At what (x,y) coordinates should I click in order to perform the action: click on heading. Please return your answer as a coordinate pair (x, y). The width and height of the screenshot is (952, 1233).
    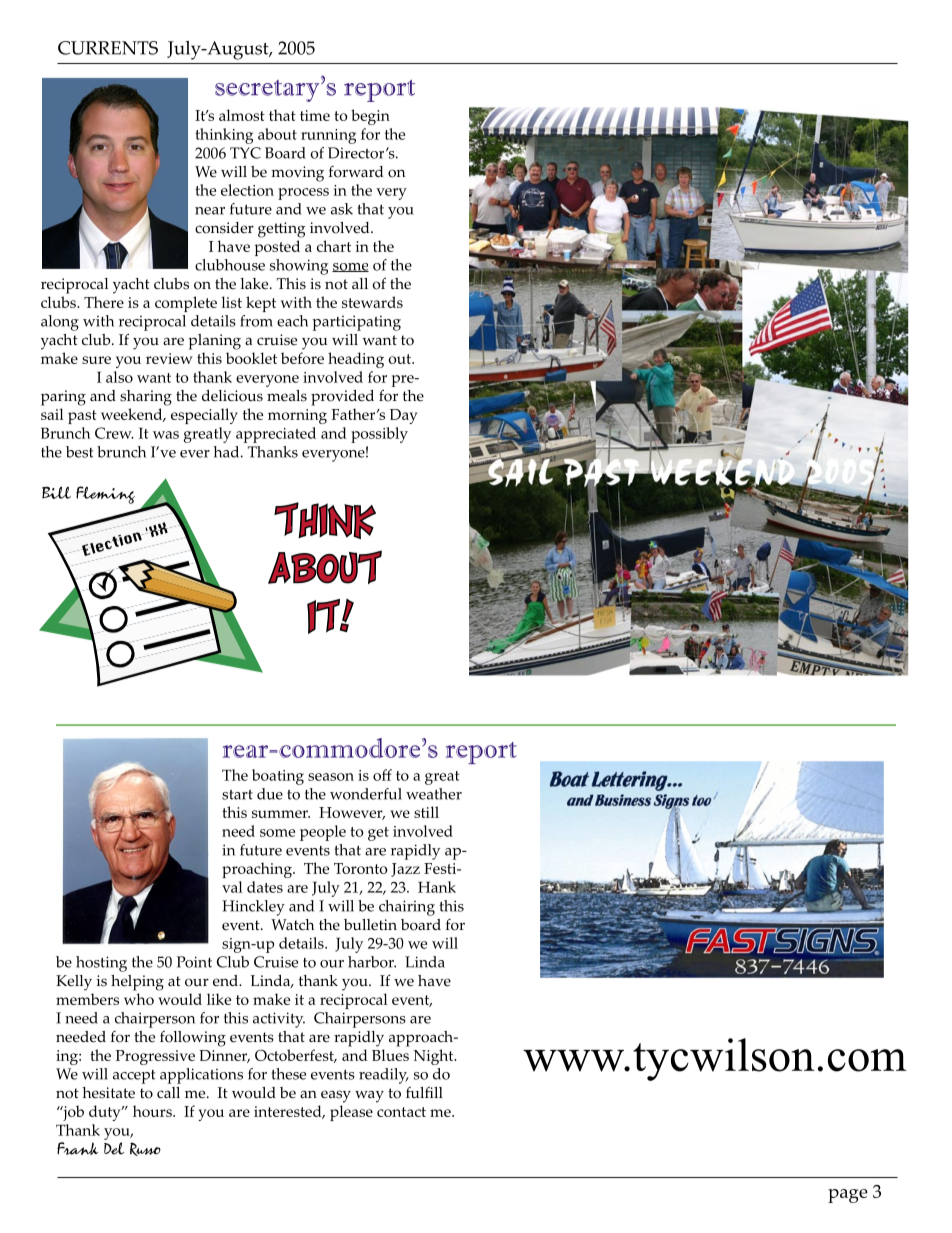
    Looking at the image, I should click on (356, 360).
